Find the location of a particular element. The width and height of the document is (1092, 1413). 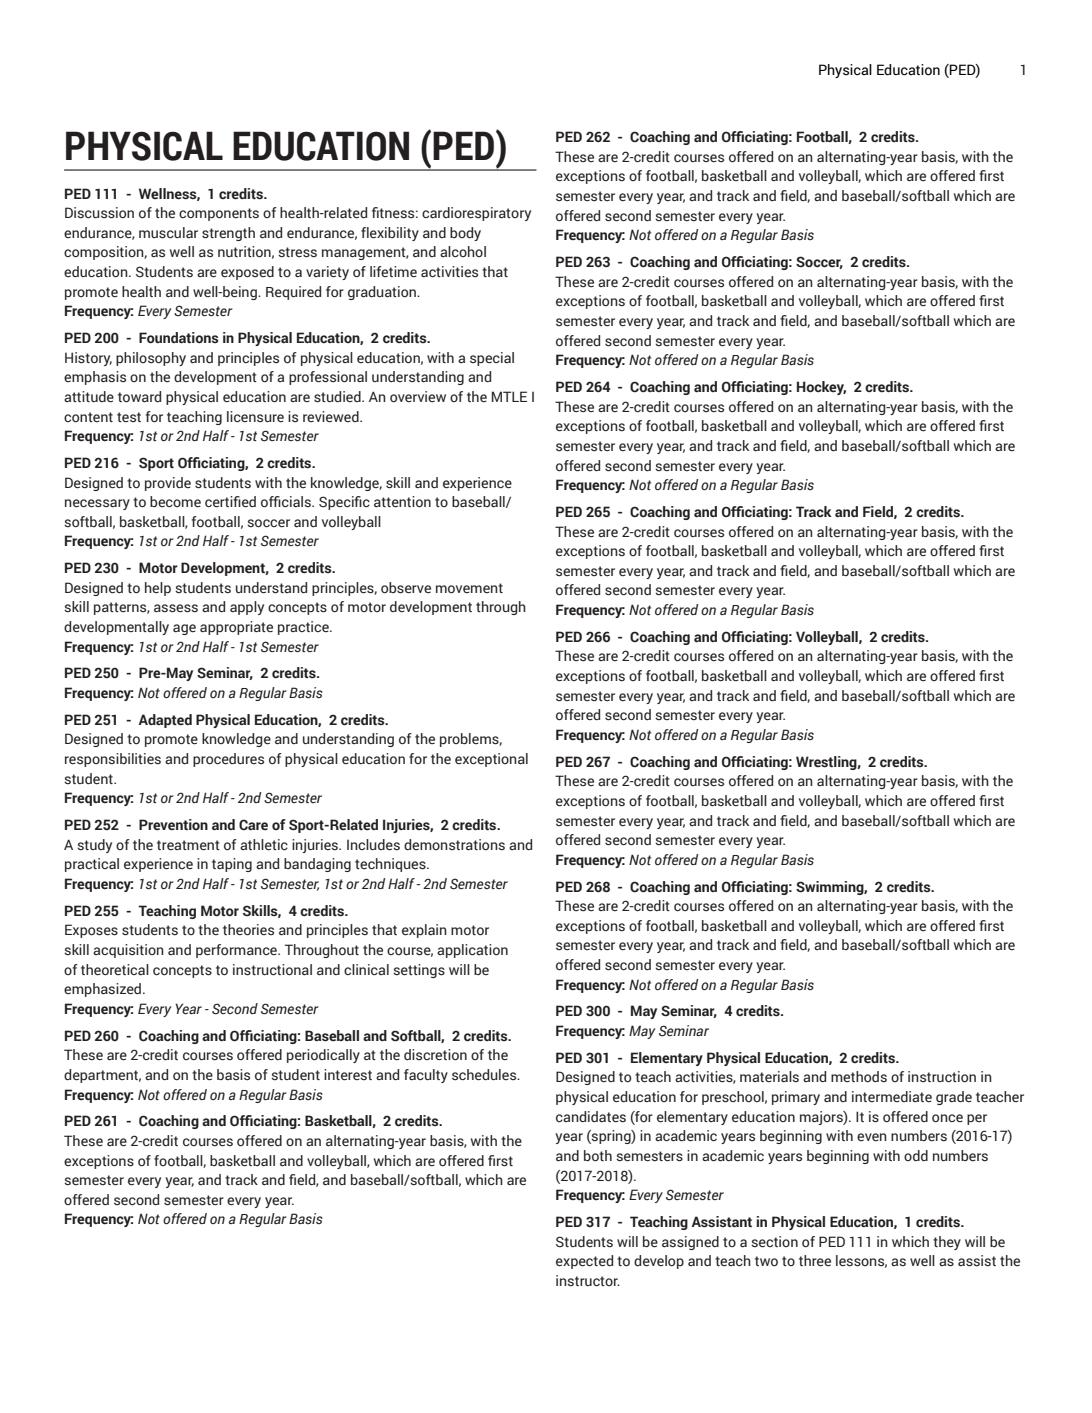

methods is located at coordinates (859, 1076).
